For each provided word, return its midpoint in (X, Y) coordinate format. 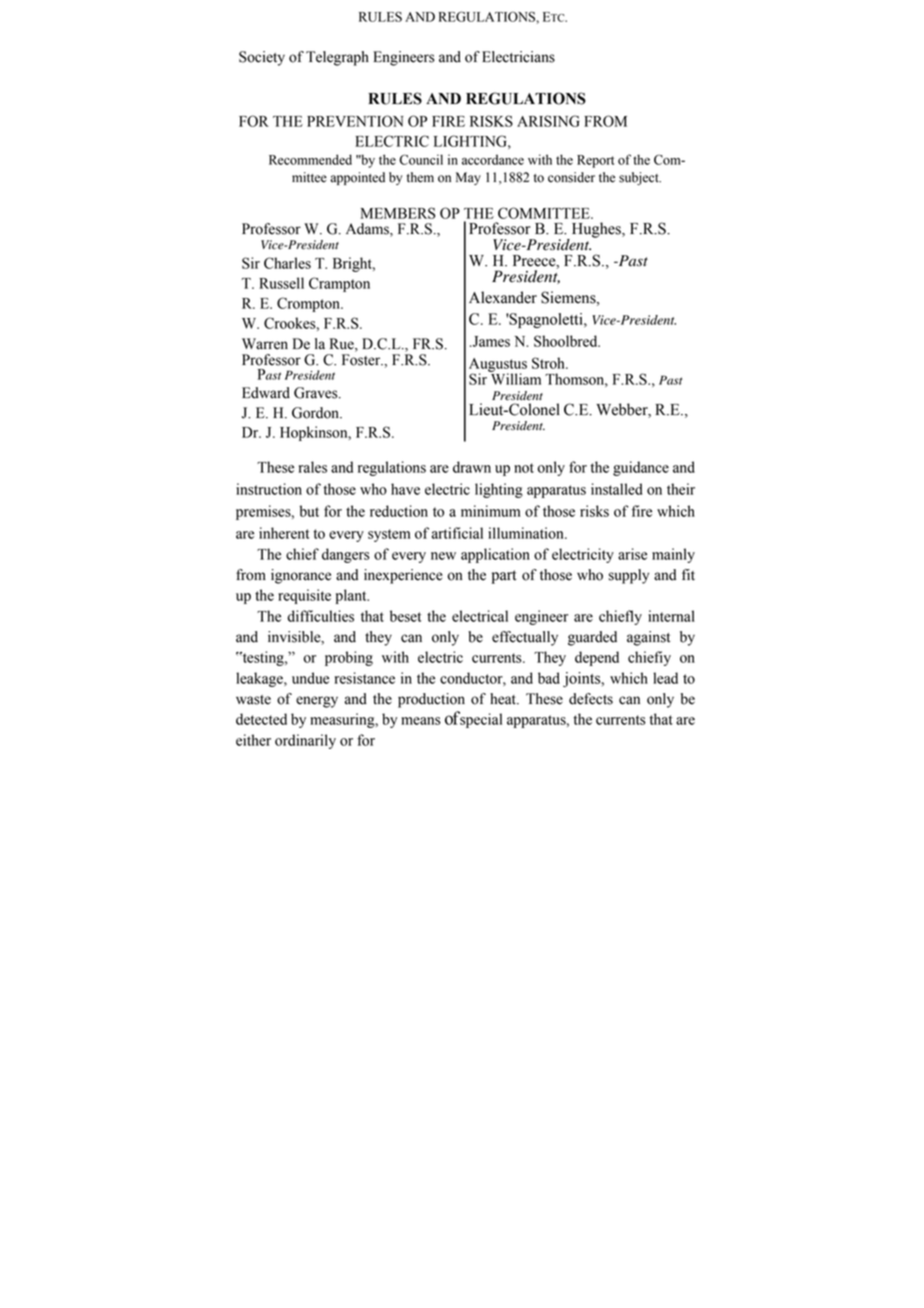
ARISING (548, 121)
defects (591, 699)
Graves (317, 393)
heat (504, 699)
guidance (641, 468)
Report (595, 161)
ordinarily (305, 741)
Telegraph (337, 58)
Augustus (498, 366)
